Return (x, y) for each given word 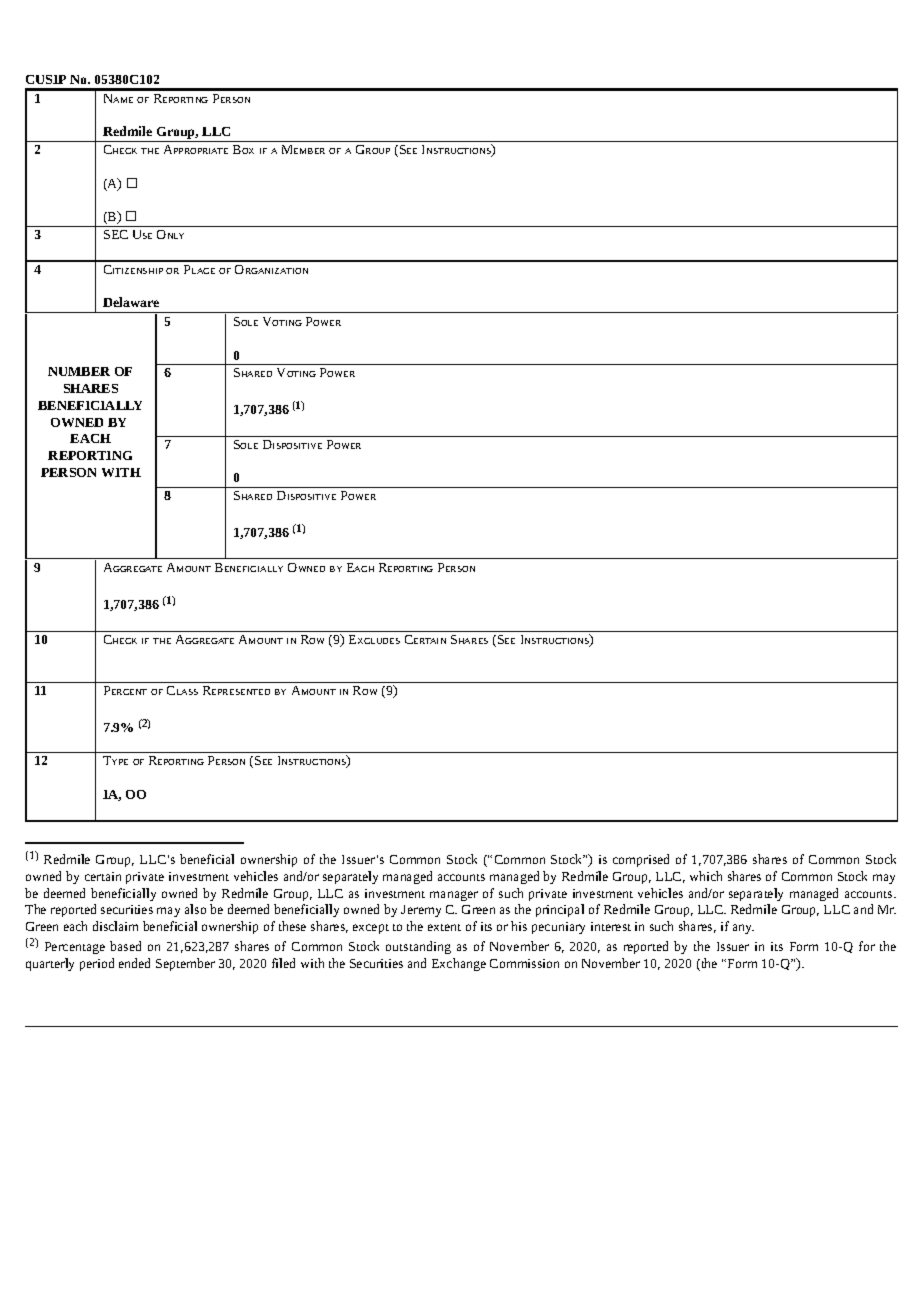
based (125, 946)
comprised (641, 860)
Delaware (131, 302)
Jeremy (421, 911)
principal (560, 910)
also (195, 909)
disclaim (115, 926)
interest (611, 926)
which (706, 876)
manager (454, 896)
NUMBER (79, 371)
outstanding (418, 947)
